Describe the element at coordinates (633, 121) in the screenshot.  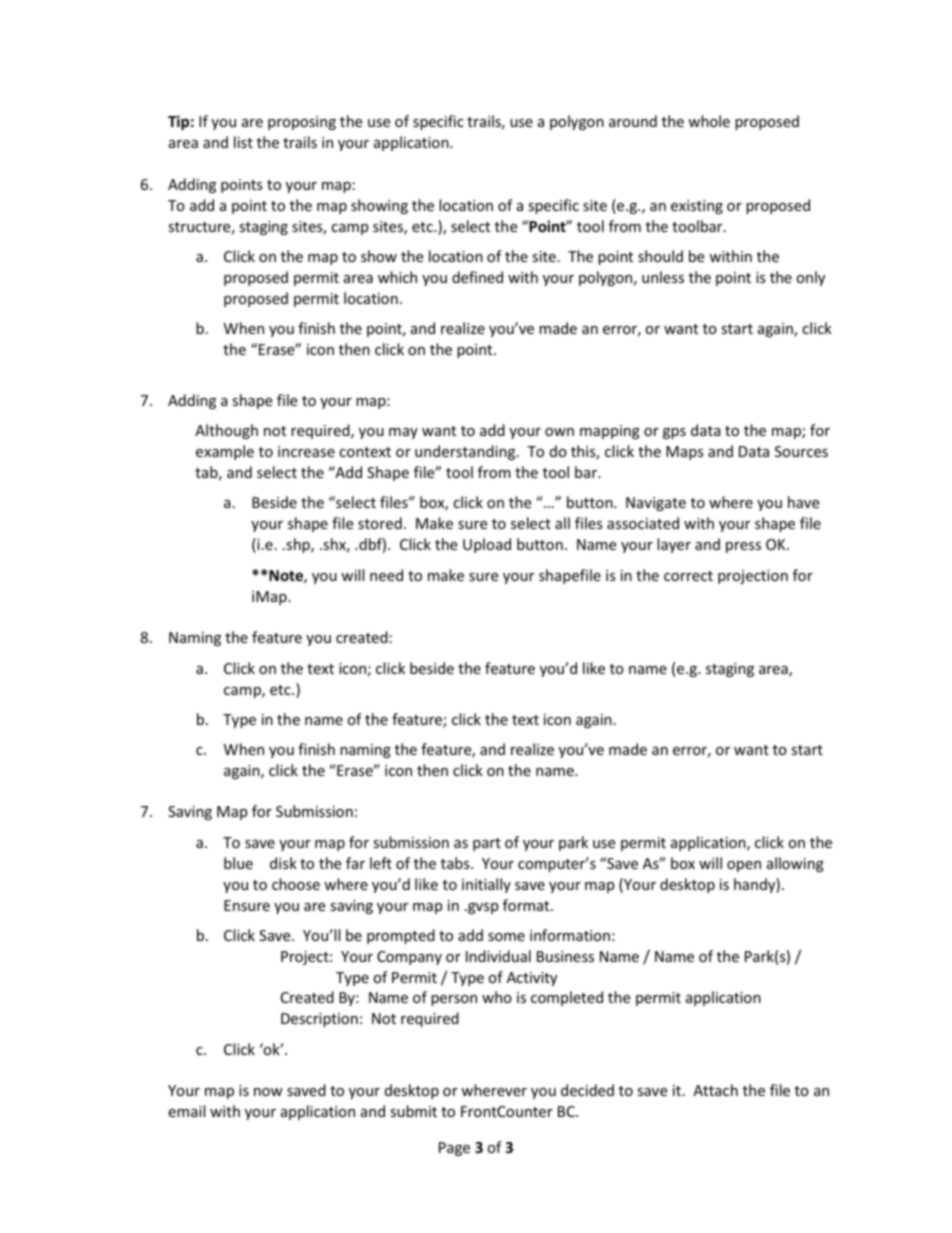
I see `around` at that location.
